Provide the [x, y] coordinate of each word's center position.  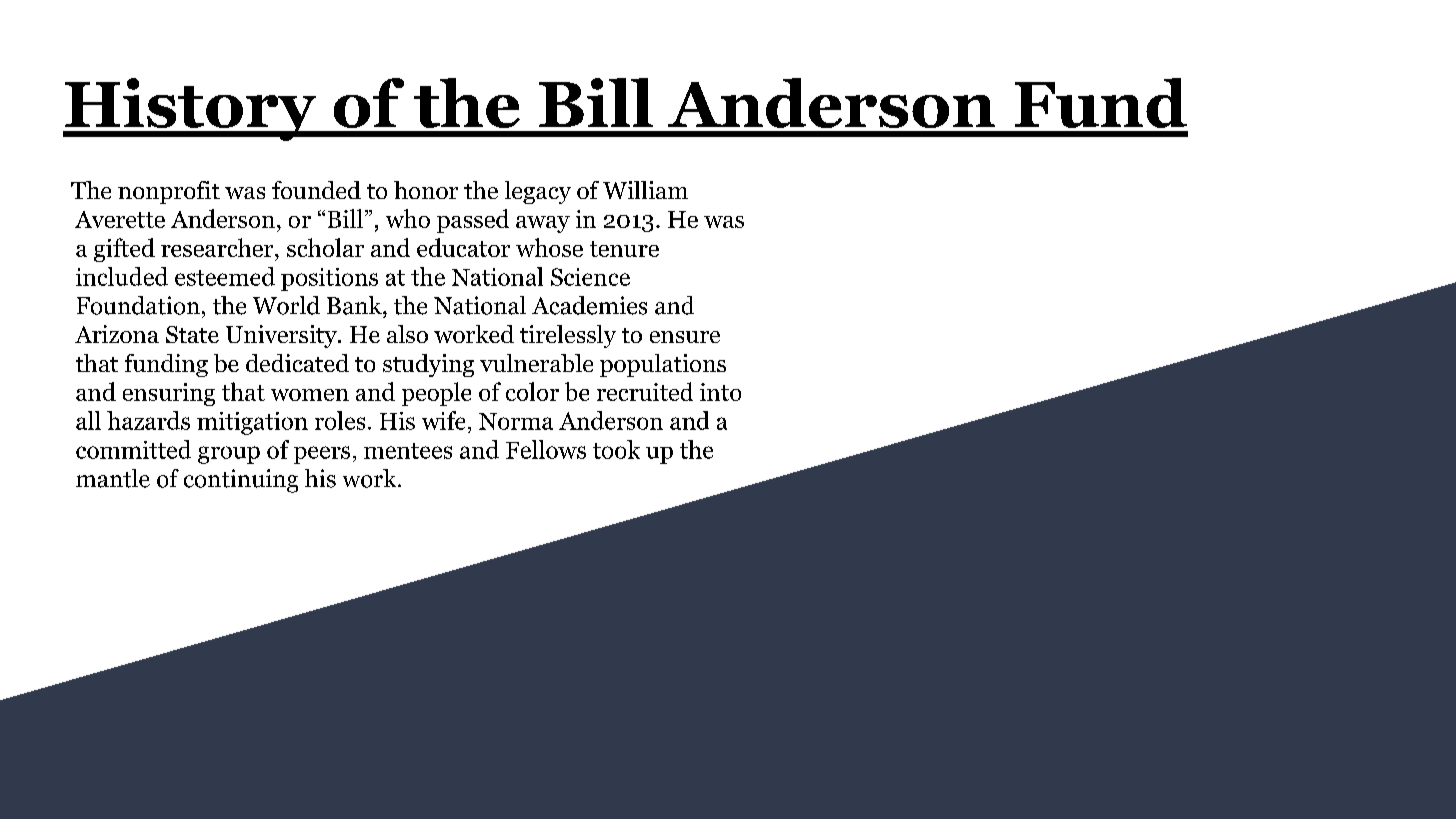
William [645, 190]
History [191, 109]
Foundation [138, 305]
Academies [589, 305]
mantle [113, 478]
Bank [355, 305]
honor [426, 190]
